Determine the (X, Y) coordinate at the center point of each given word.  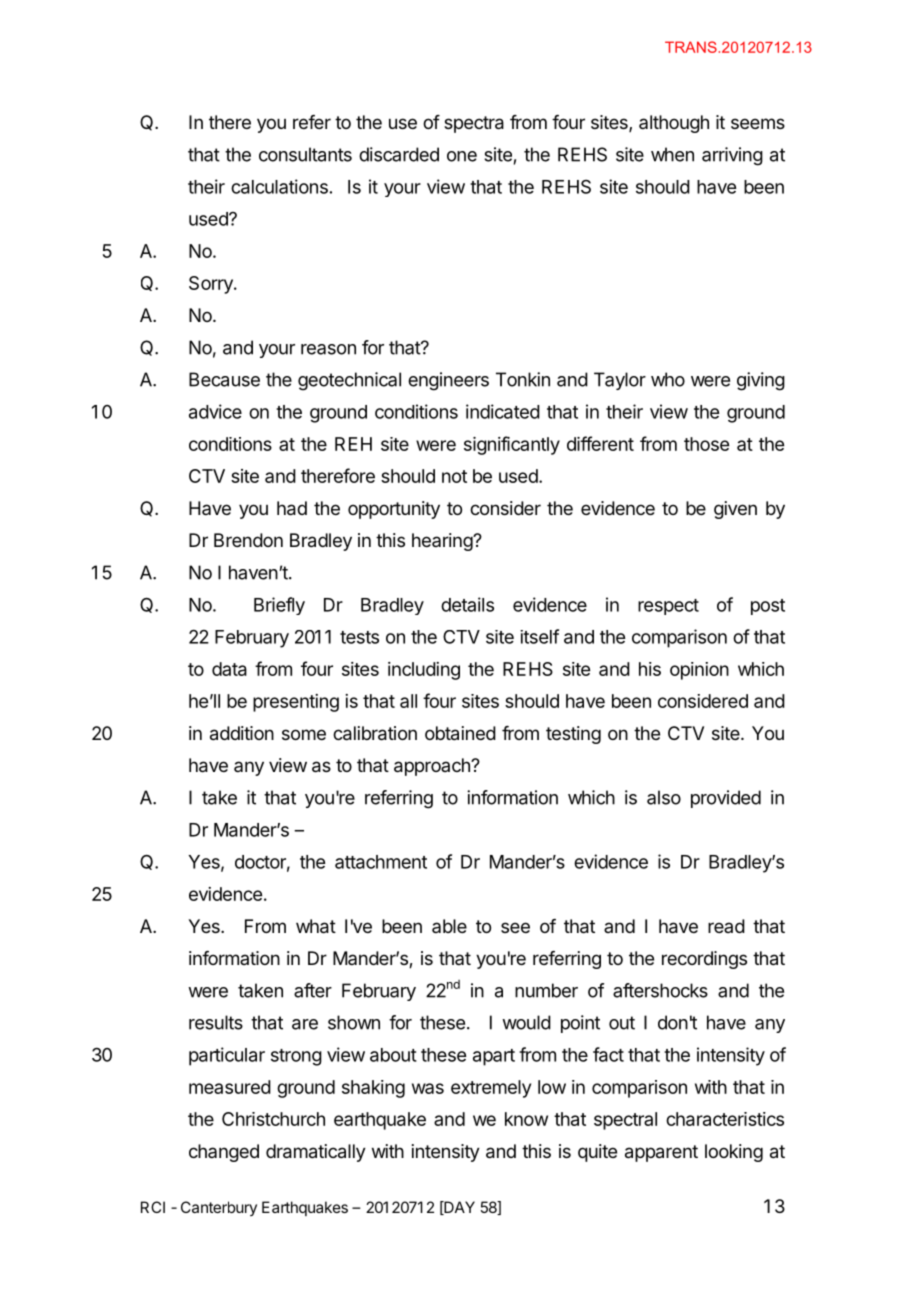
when (672, 154)
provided (726, 799)
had (292, 508)
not (454, 476)
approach (433, 767)
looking (734, 1153)
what (316, 926)
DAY (458, 1208)
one (462, 156)
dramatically (316, 1153)
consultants (305, 154)
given (735, 510)
